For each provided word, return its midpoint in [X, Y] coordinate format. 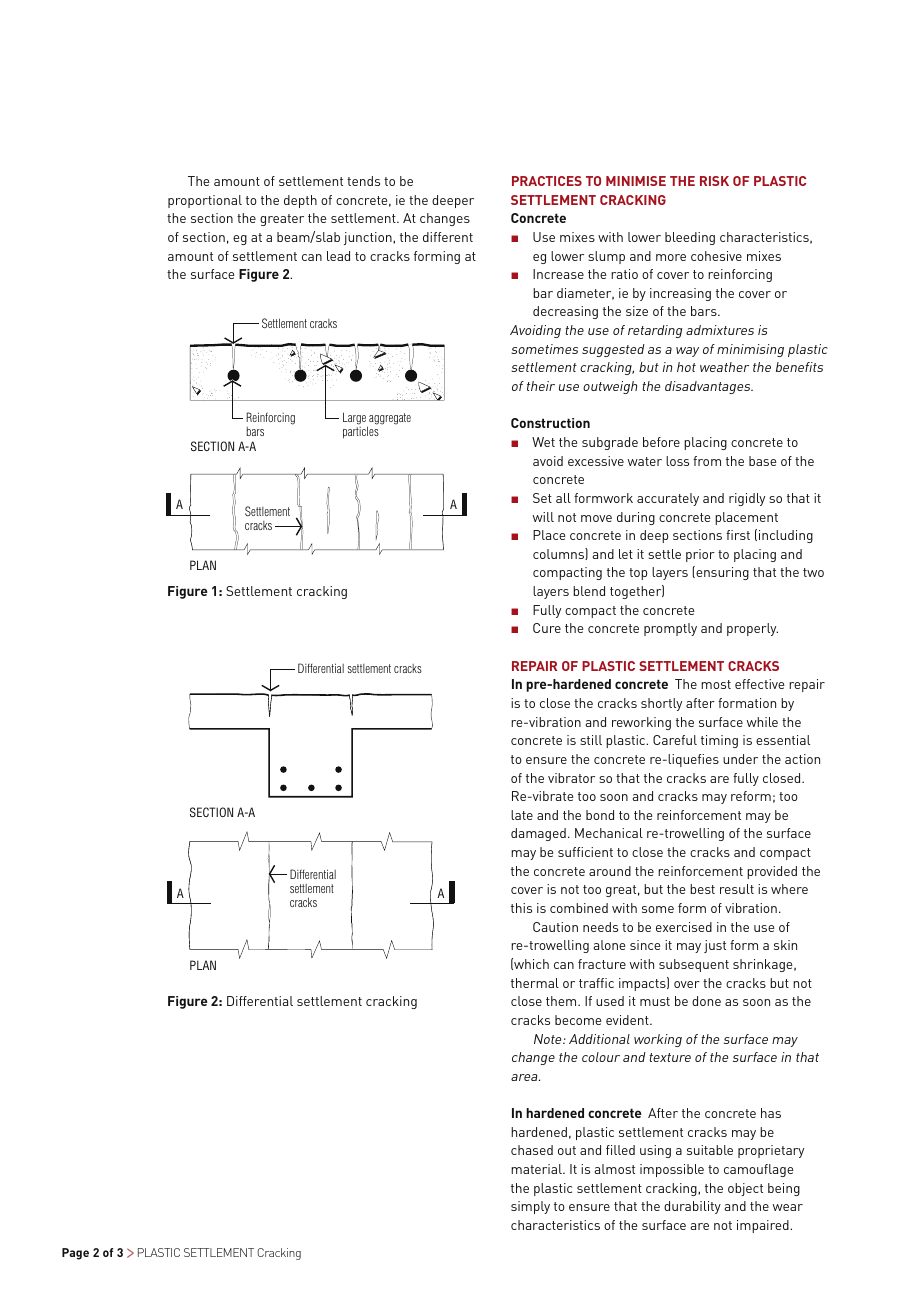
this [521, 908]
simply [530, 1207]
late [522, 815]
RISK [714, 181]
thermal [535, 983]
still [591, 740]
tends [363, 181]
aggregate [389, 420]
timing [719, 741]
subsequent [694, 965]
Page [75, 1254]
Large [355, 419]
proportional [205, 201]
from [707, 461]
